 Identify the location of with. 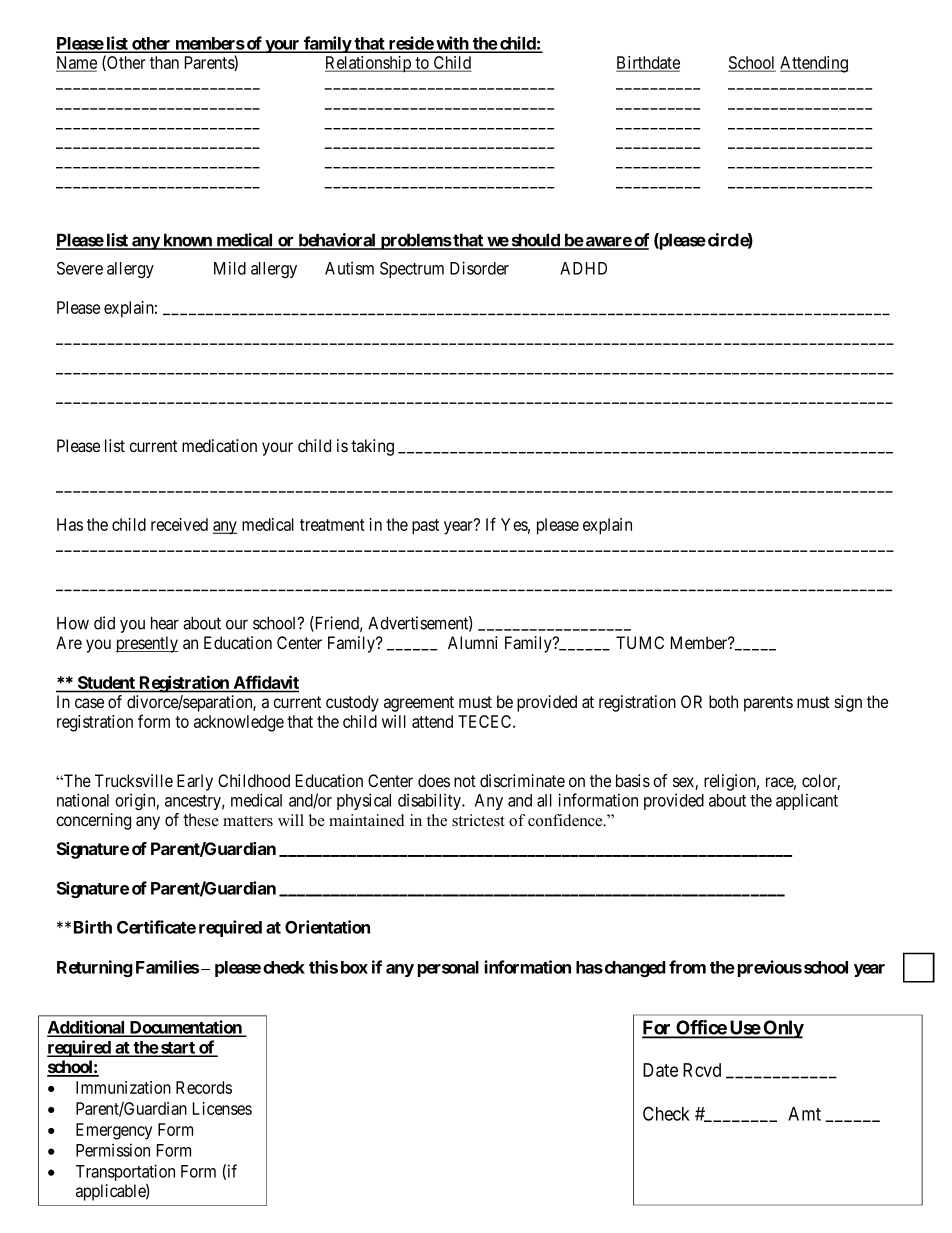
(452, 44).
